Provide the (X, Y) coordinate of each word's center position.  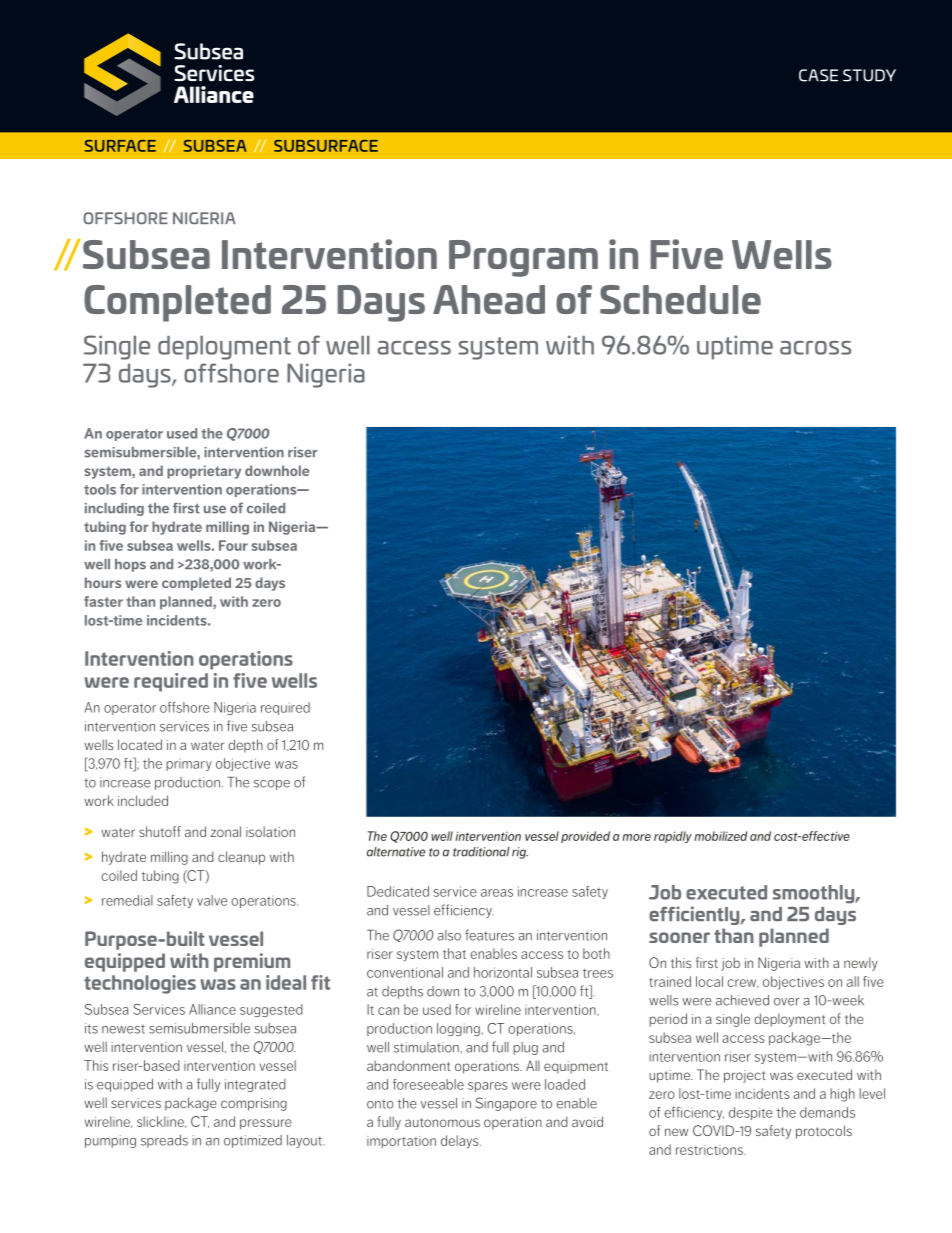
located (140, 744)
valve (212, 900)
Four (233, 545)
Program (523, 258)
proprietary (204, 472)
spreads (164, 1141)
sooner (679, 937)
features (489, 935)
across (815, 348)
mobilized (720, 836)
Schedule (680, 299)
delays (461, 1142)
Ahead (489, 299)
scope (272, 785)
